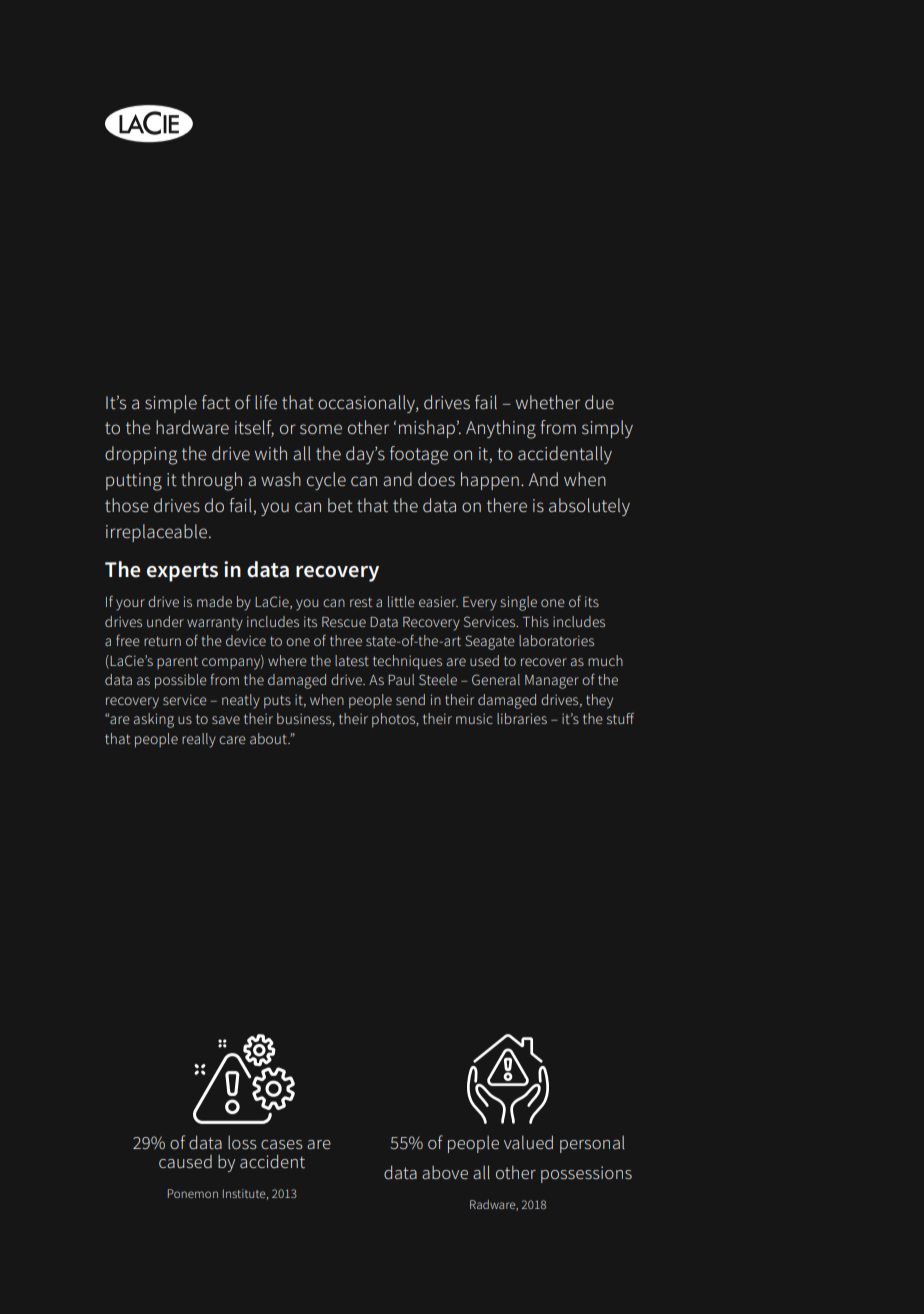 This document has width=924, height=1314. Describe the element at coordinates (177, 662) in the document. I see `parent` at that location.
